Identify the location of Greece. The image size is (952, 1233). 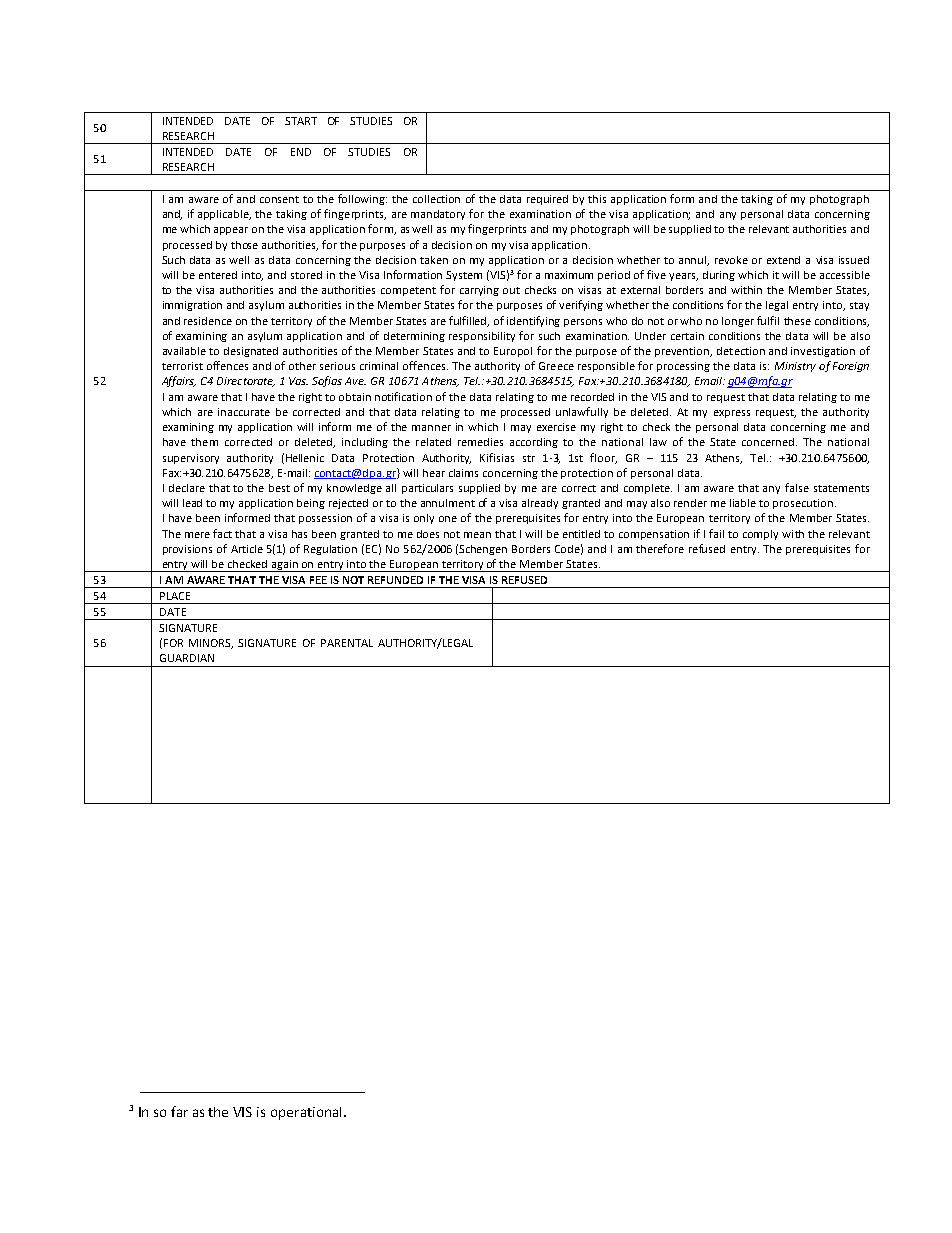
(556, 366).
